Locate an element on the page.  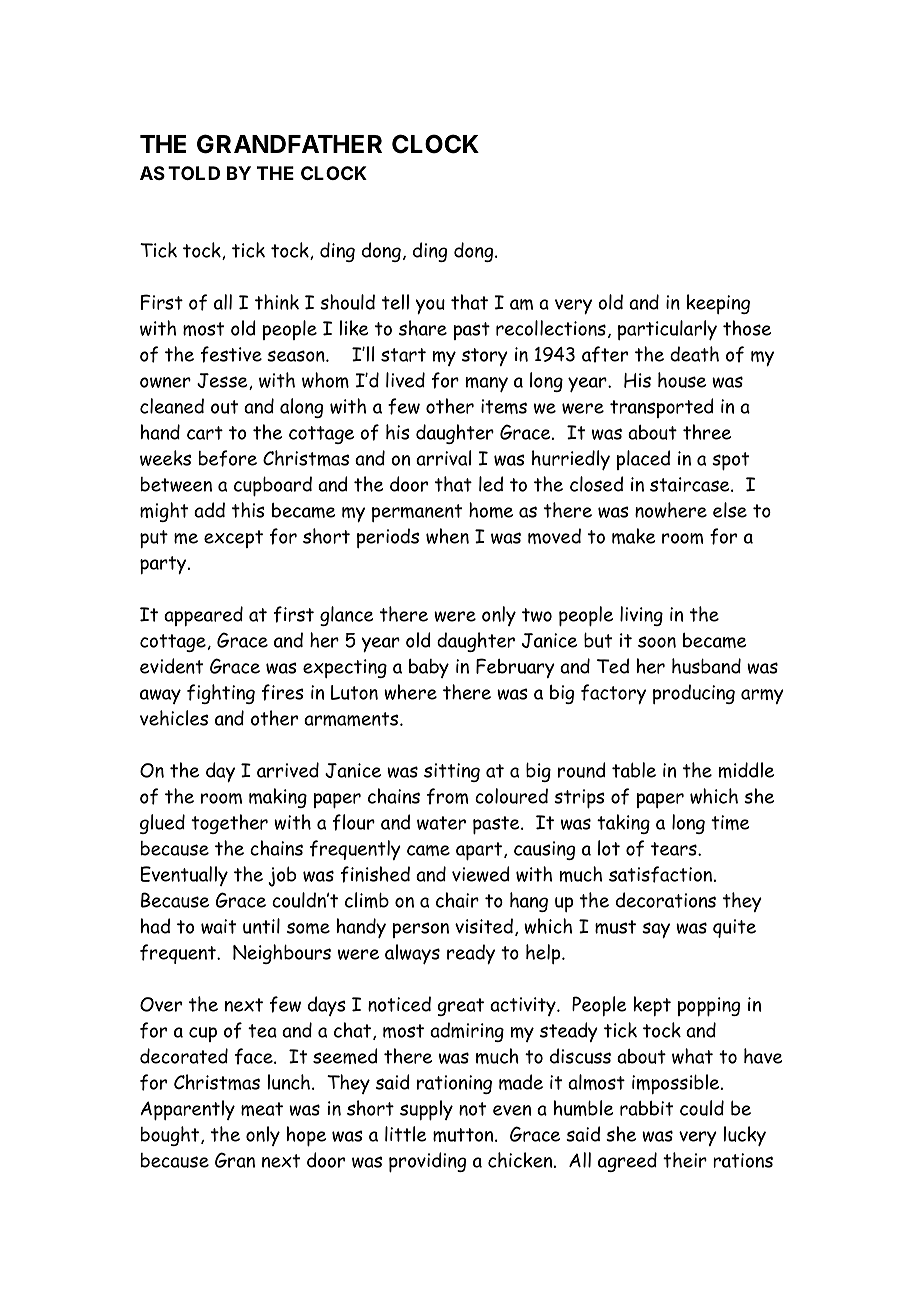
arrived is located at coordinates (288, 770).
